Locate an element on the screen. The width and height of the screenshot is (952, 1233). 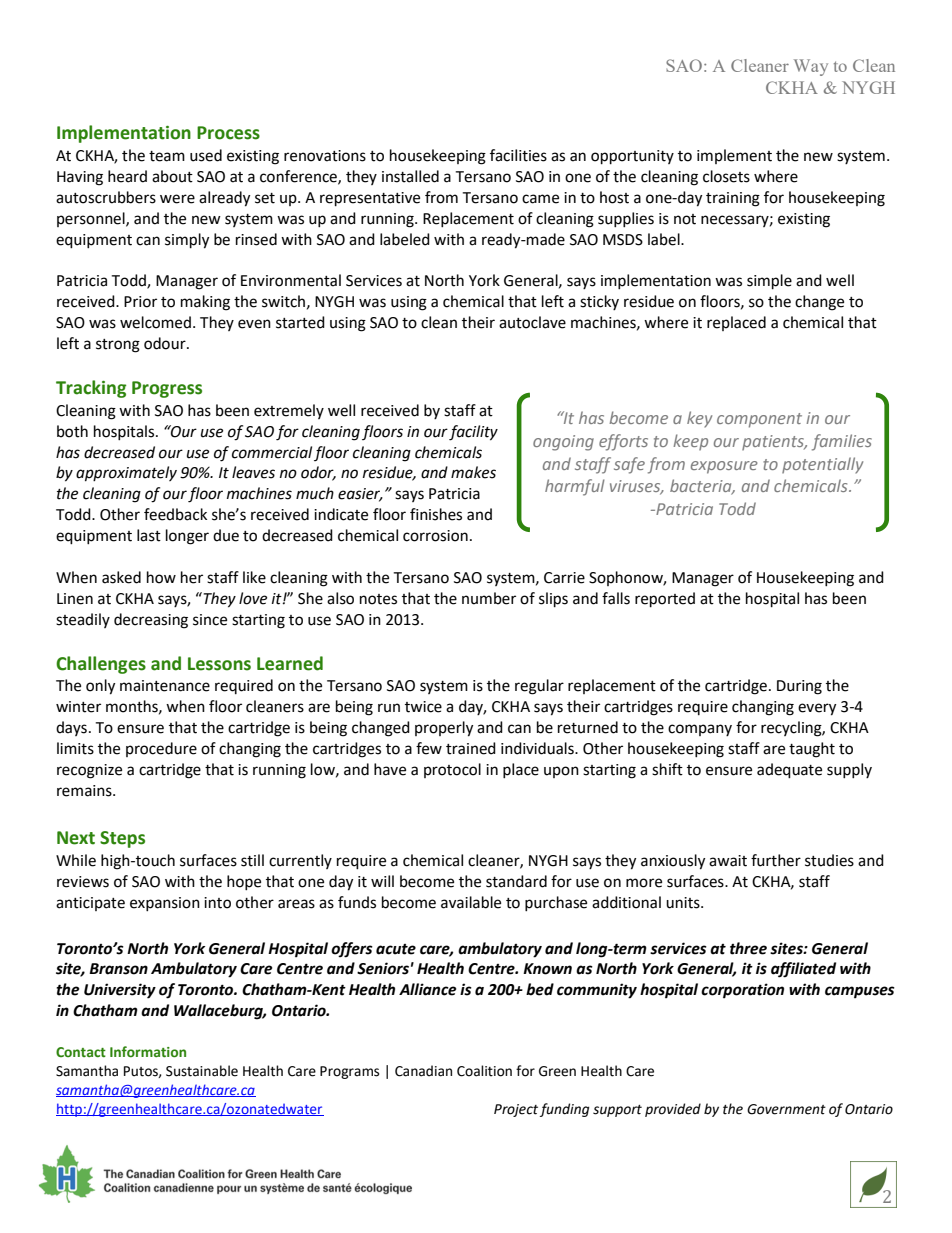
facilities is located at coordinates (518, 155).
